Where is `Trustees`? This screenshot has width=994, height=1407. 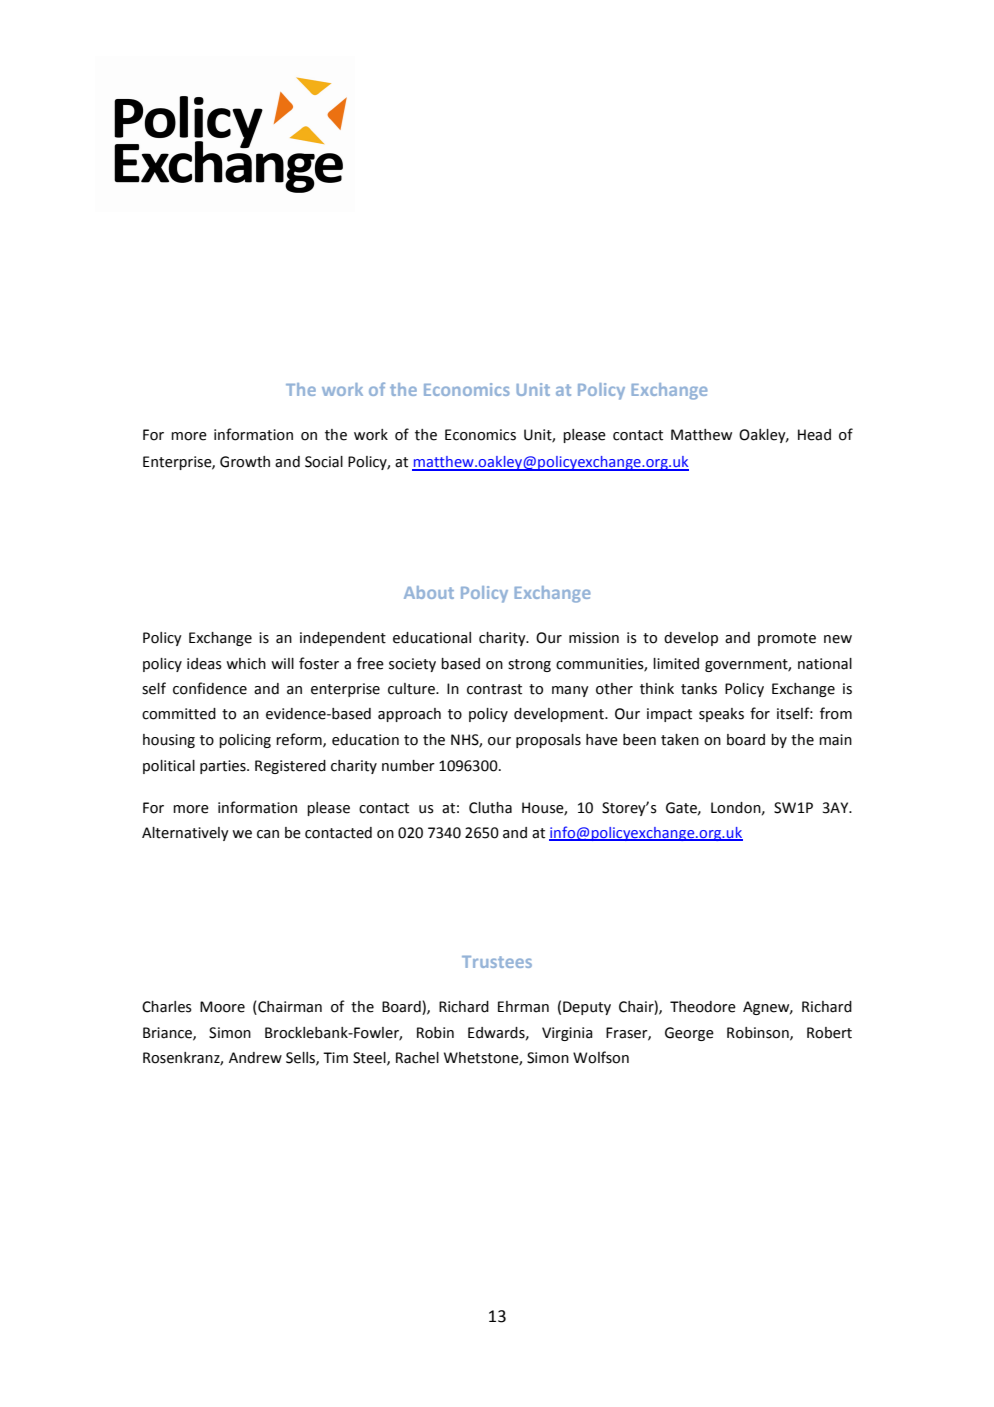 Trustees is located at coordinates (497, 962).
